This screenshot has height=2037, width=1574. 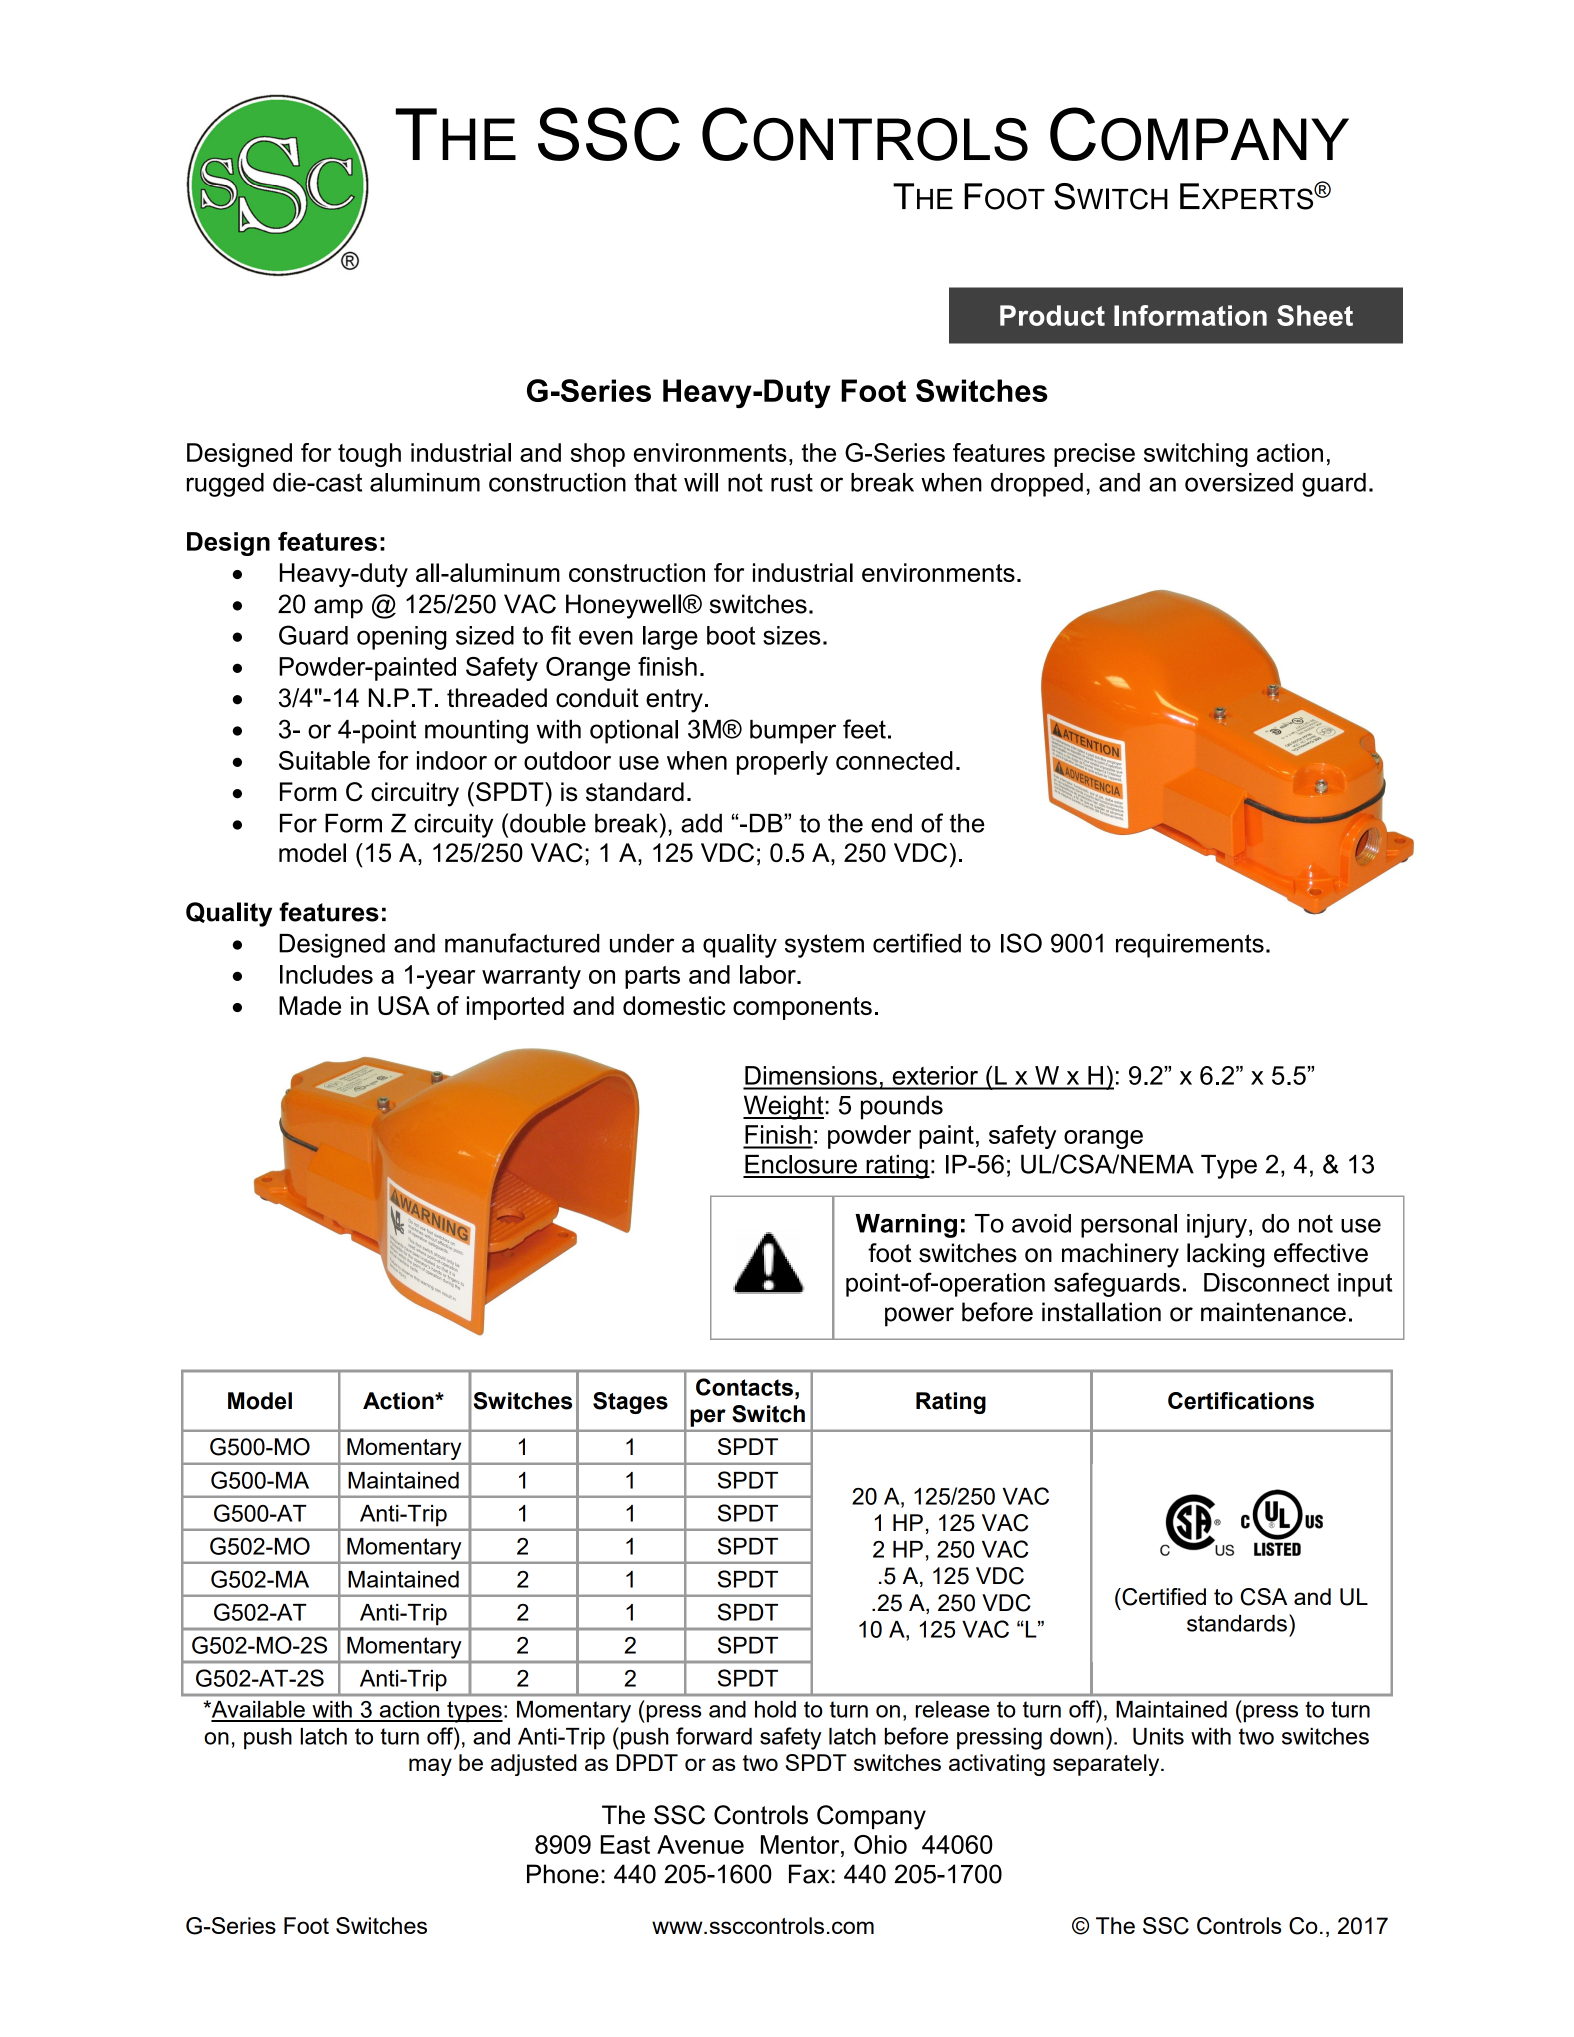 I want to click on properly, so click(x=782, y=763).
